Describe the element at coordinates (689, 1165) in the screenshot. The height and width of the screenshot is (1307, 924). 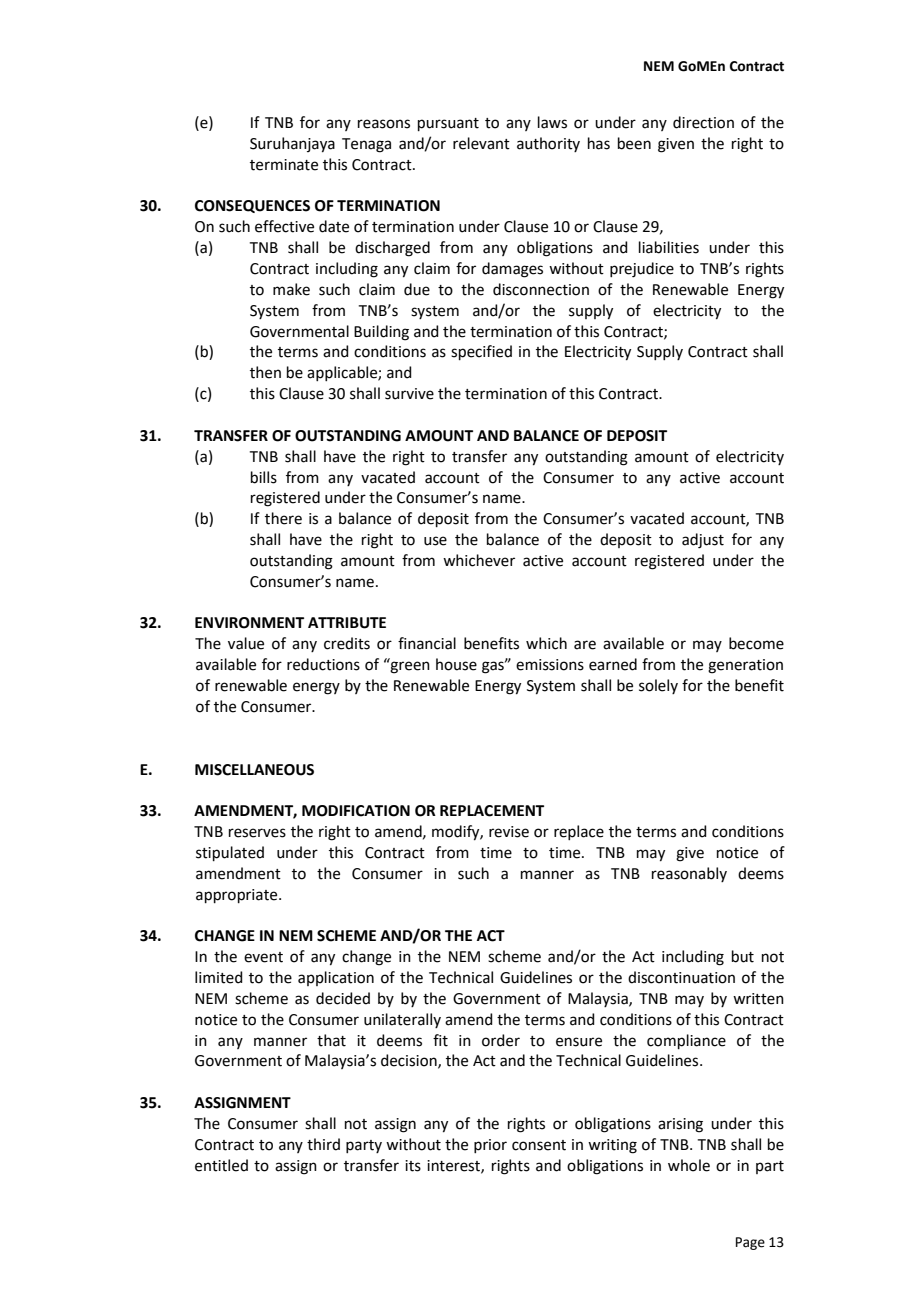
I see `whole` at that location.
